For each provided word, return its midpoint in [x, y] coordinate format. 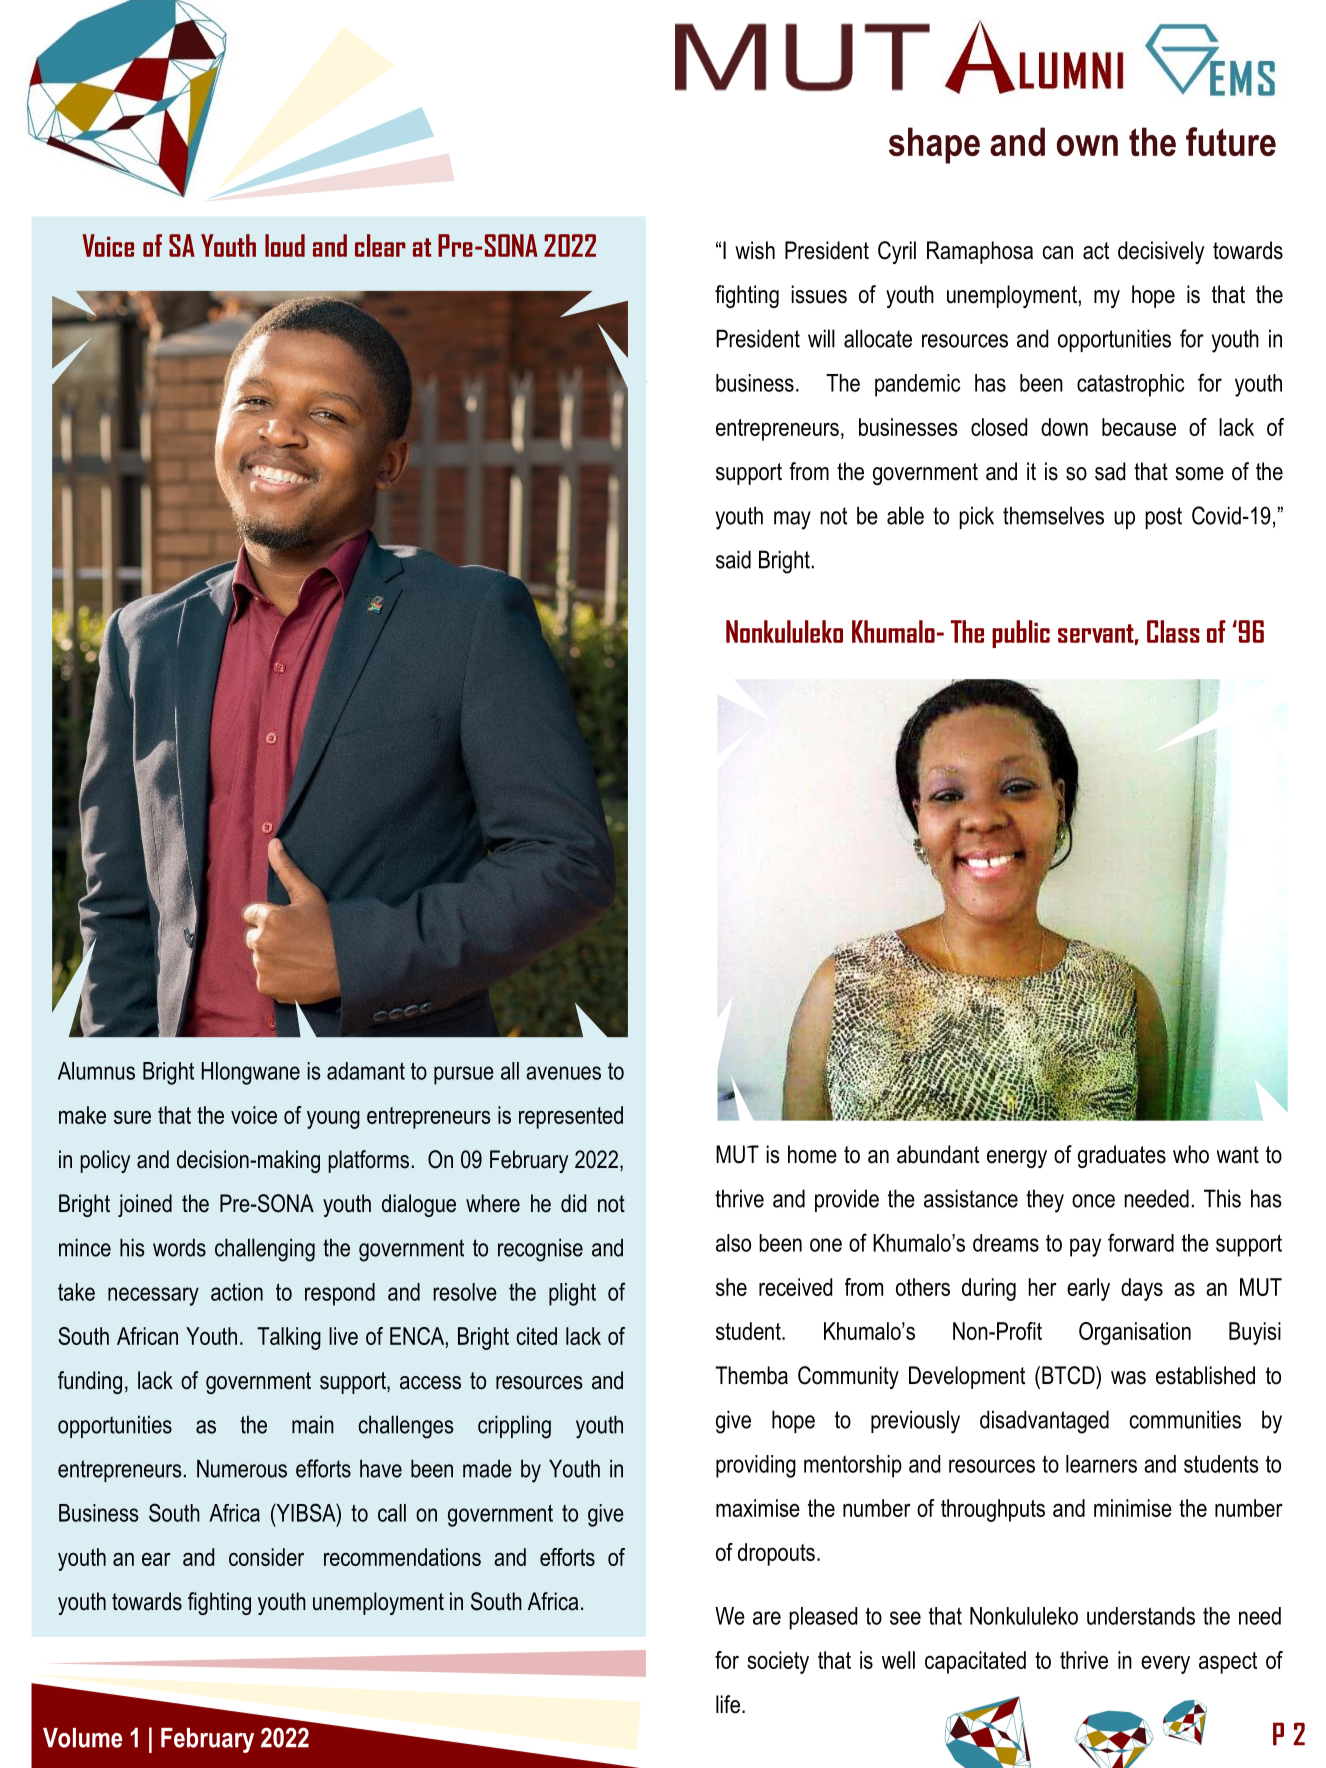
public [1021, 634]
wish [755, 250]
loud [285, 245]
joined [145, 1205]
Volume [82, 1738]
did [573, 1203]
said [733, 559]
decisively [1161, 252]
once [1093, 1201]
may [792, 520]
